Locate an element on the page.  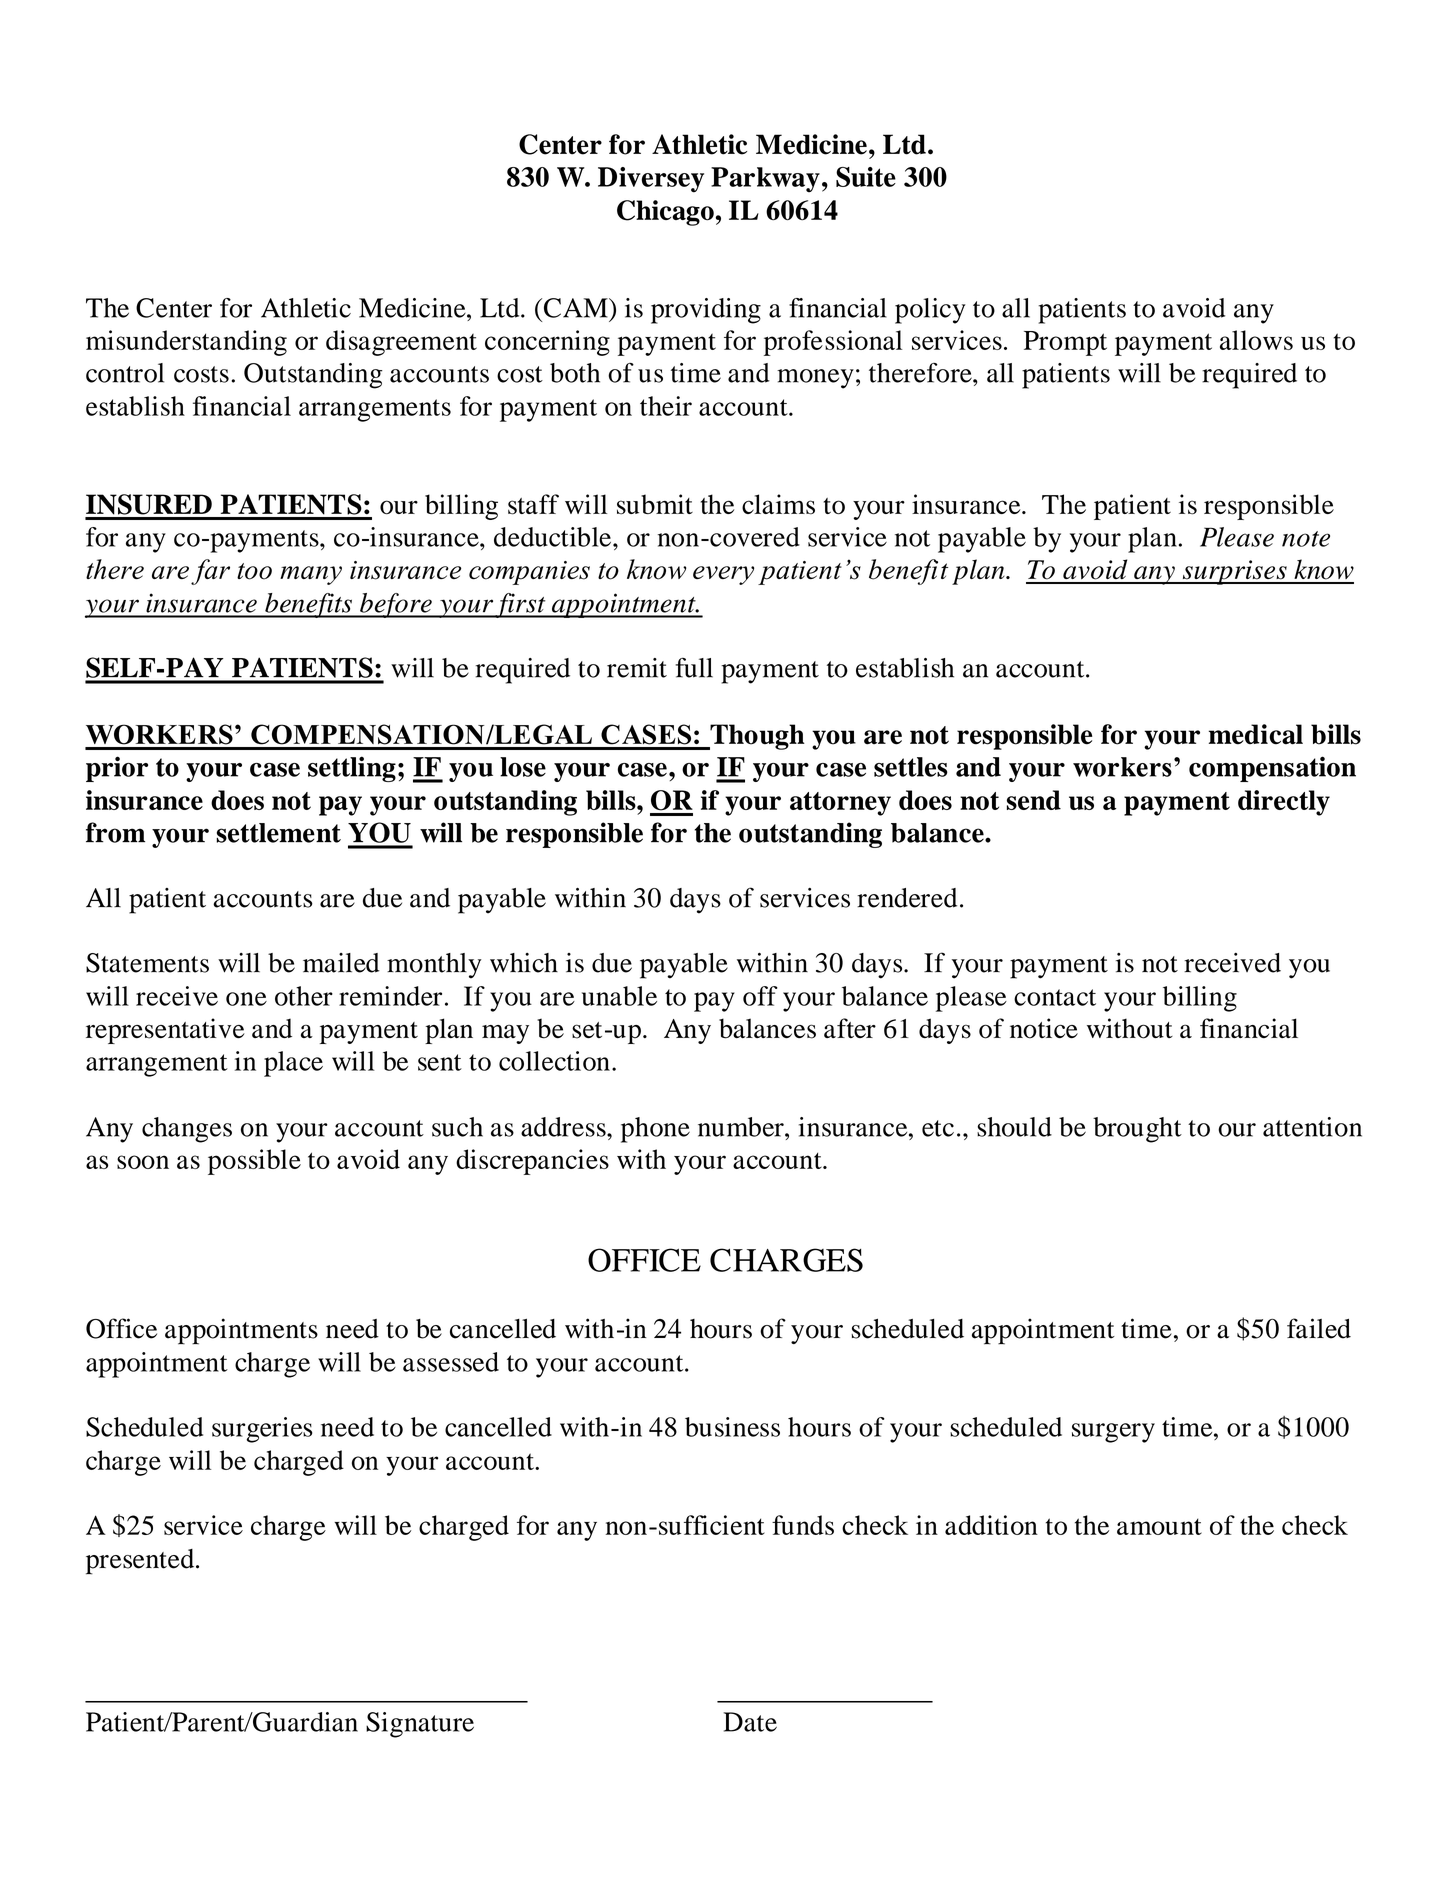
other is located at coordinates (304, 996).
